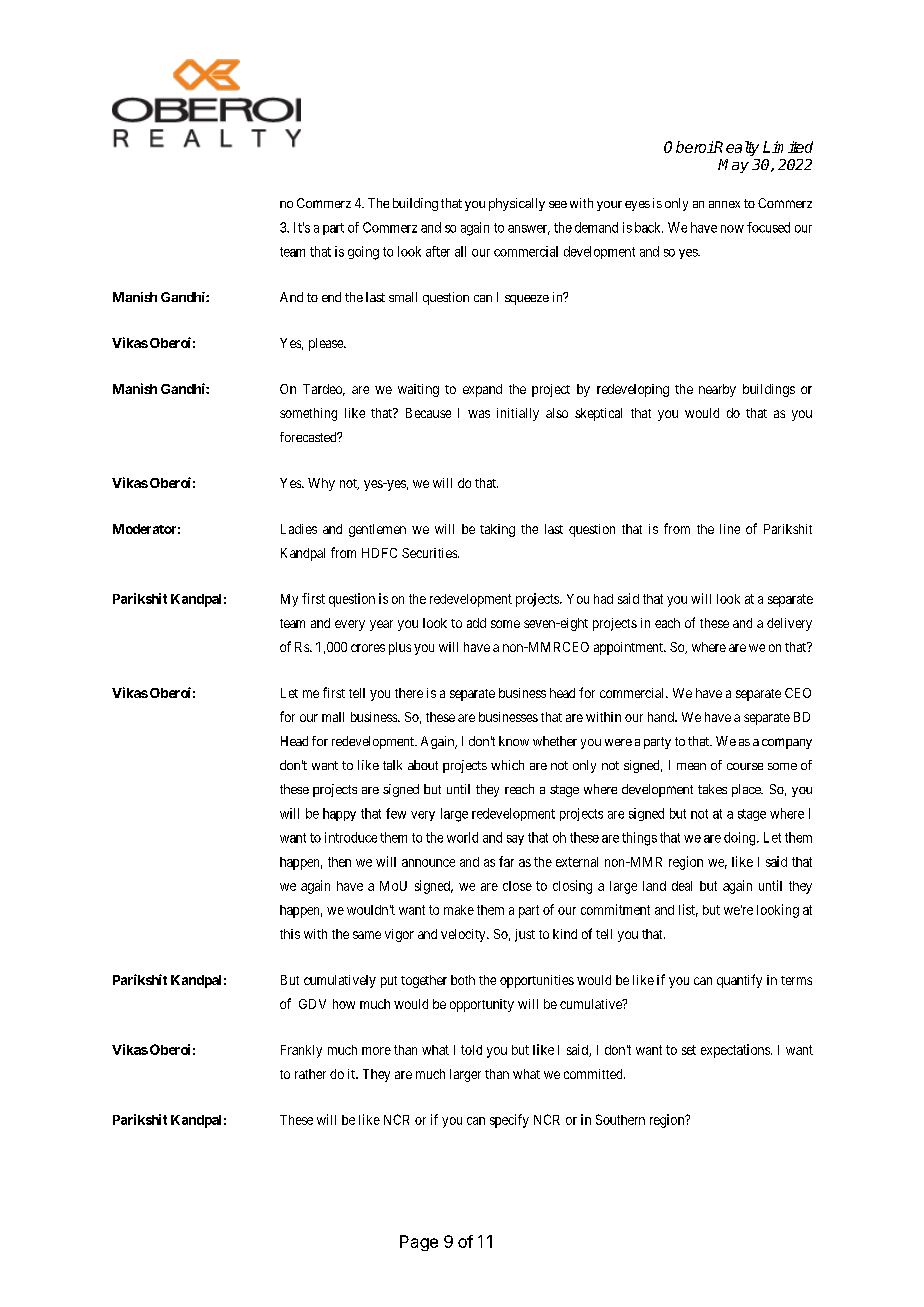 Image resolution: width=924 pixels, height=1307 pixels. Describe the element at coordinates (363, 253) in the screenshot. I see `going` at that location.
